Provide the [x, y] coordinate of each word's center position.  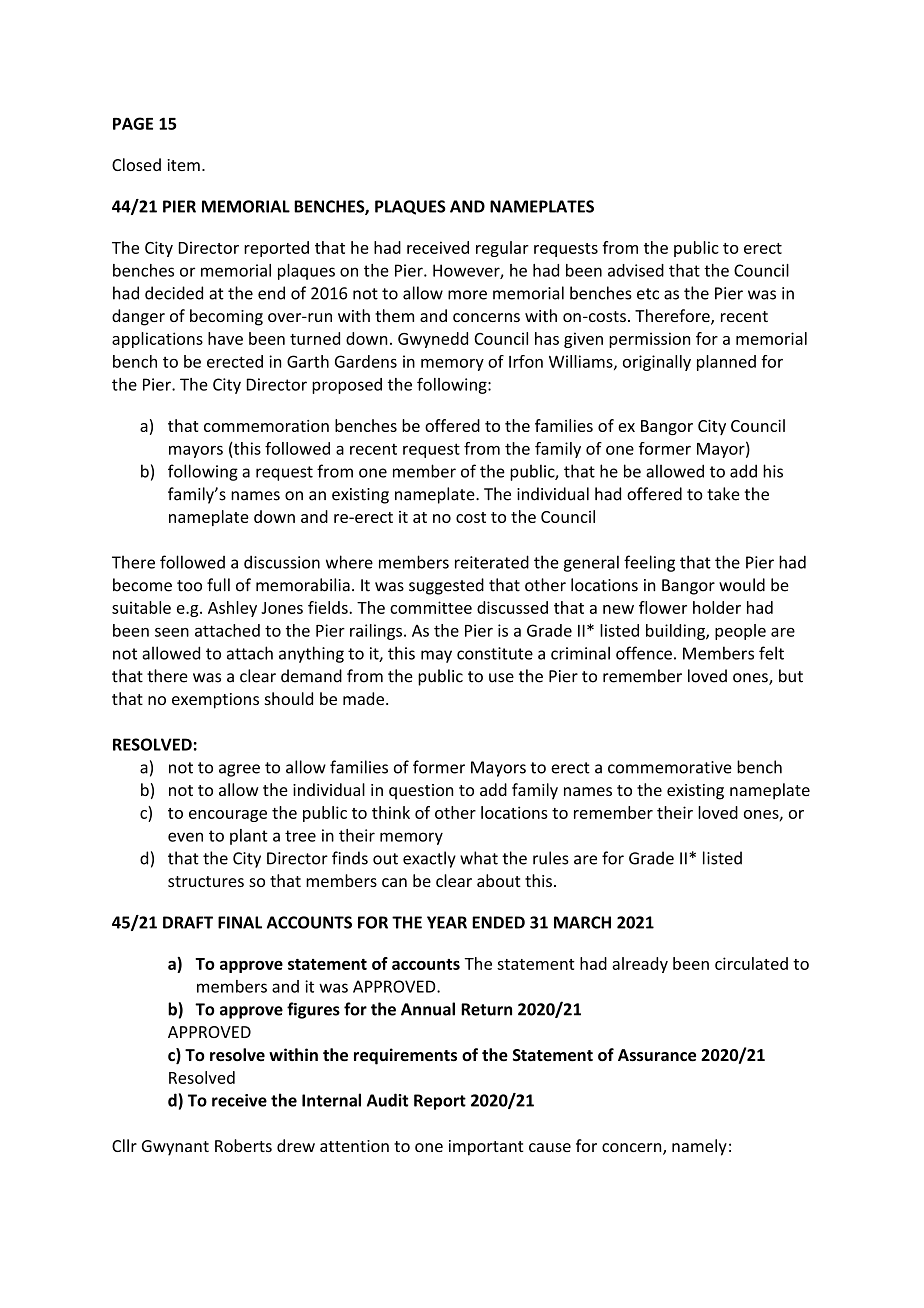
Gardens [366, 361]
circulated [751, 963]
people [740, 632]
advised [636, 270]
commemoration [266, 426]
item [183, 165]
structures [206, 881]
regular [502, 249]
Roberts [243, 1145]
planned [726, 363]
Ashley [232, 609]
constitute [495, 653]
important [486, 1148]
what [479, 858]
